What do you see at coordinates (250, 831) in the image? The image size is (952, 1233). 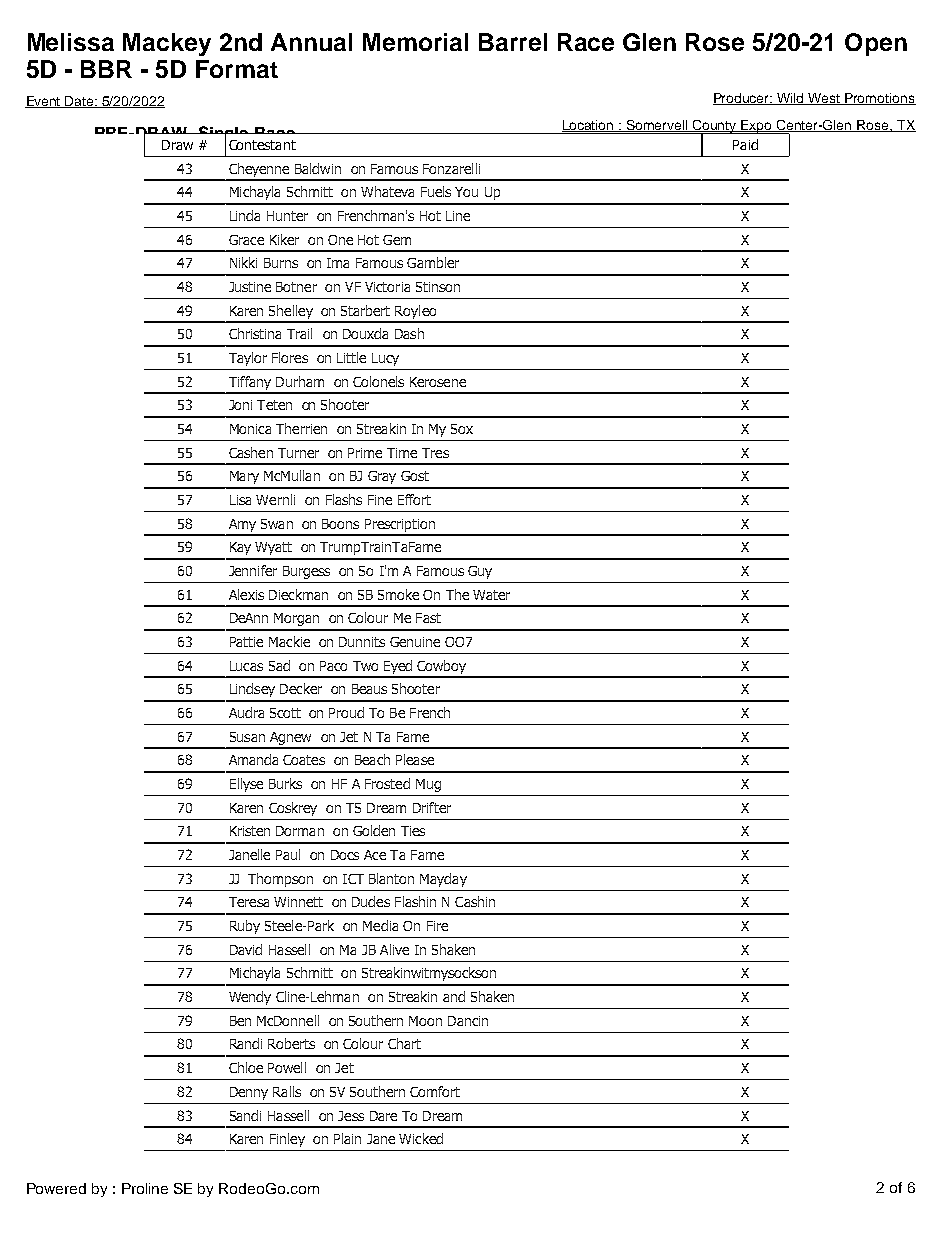 I see `Kristen` at bounding box center [250, 831].
